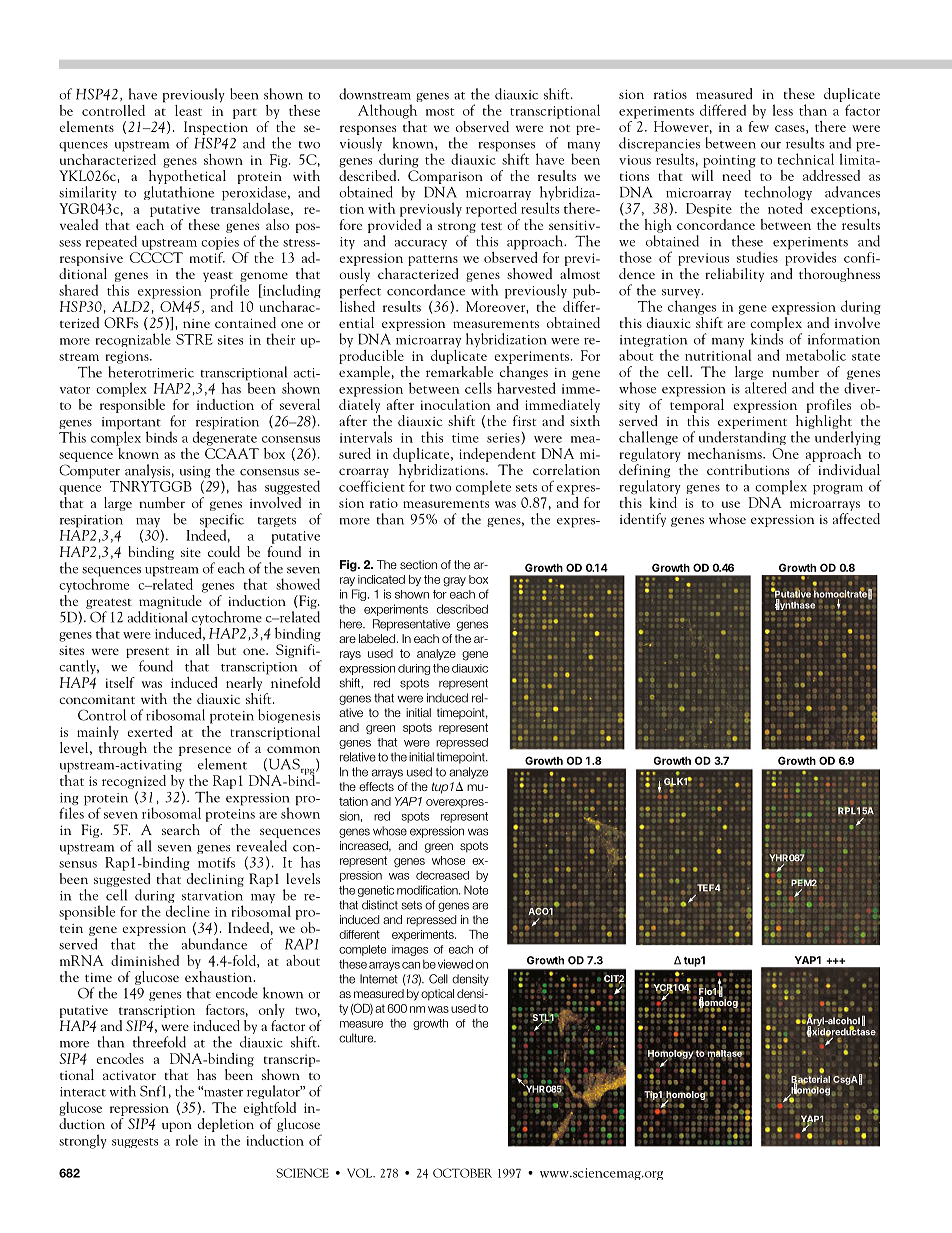  I want to click on search, so click(181, 829).
